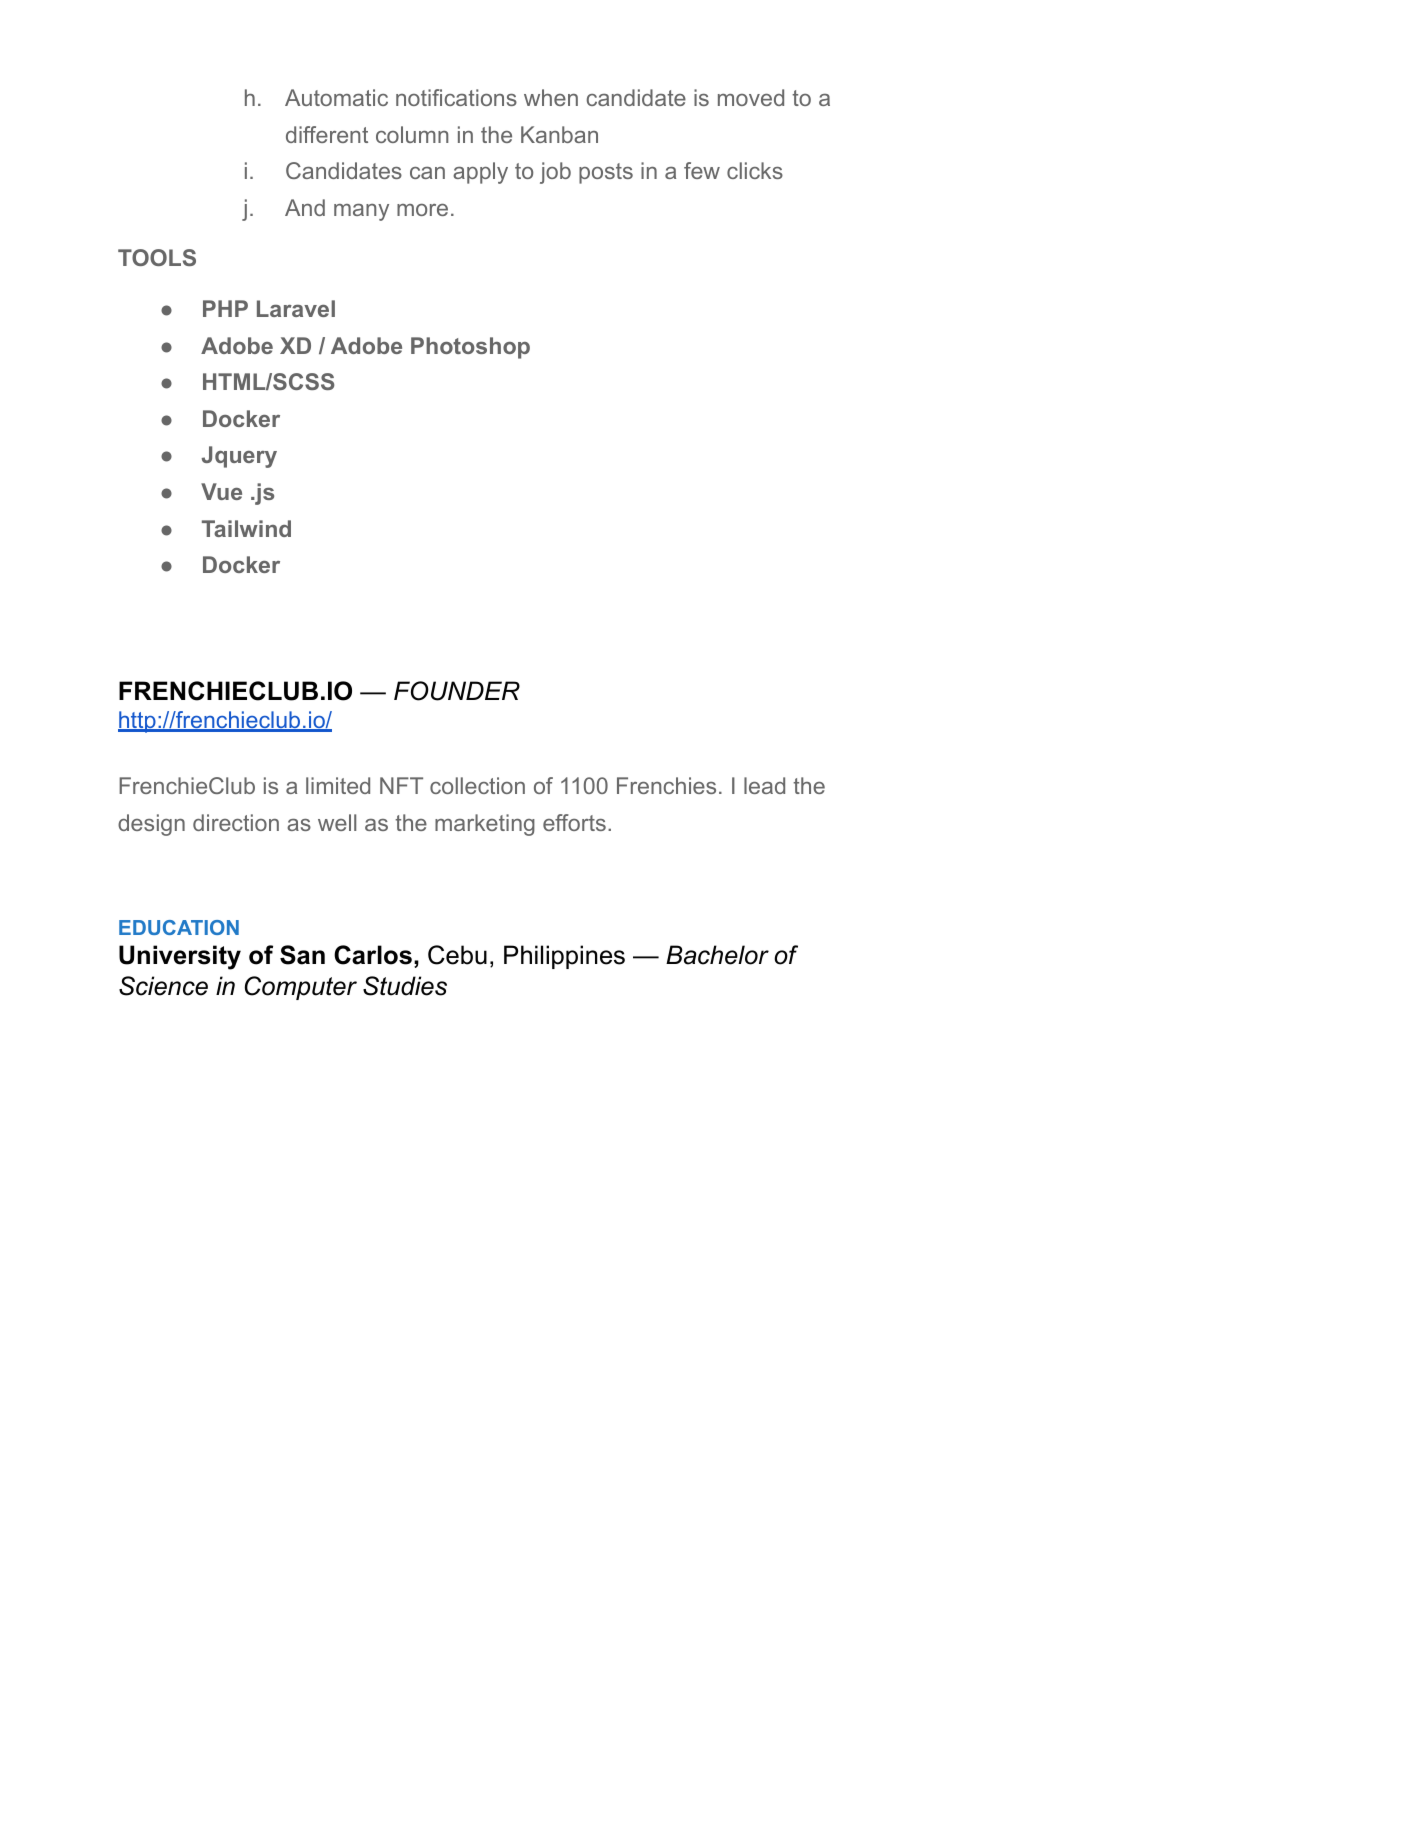 The image size is (1422, 1840). Describe the element at coordinates (180, 957) in the screenshot. I see `University` at that location.
